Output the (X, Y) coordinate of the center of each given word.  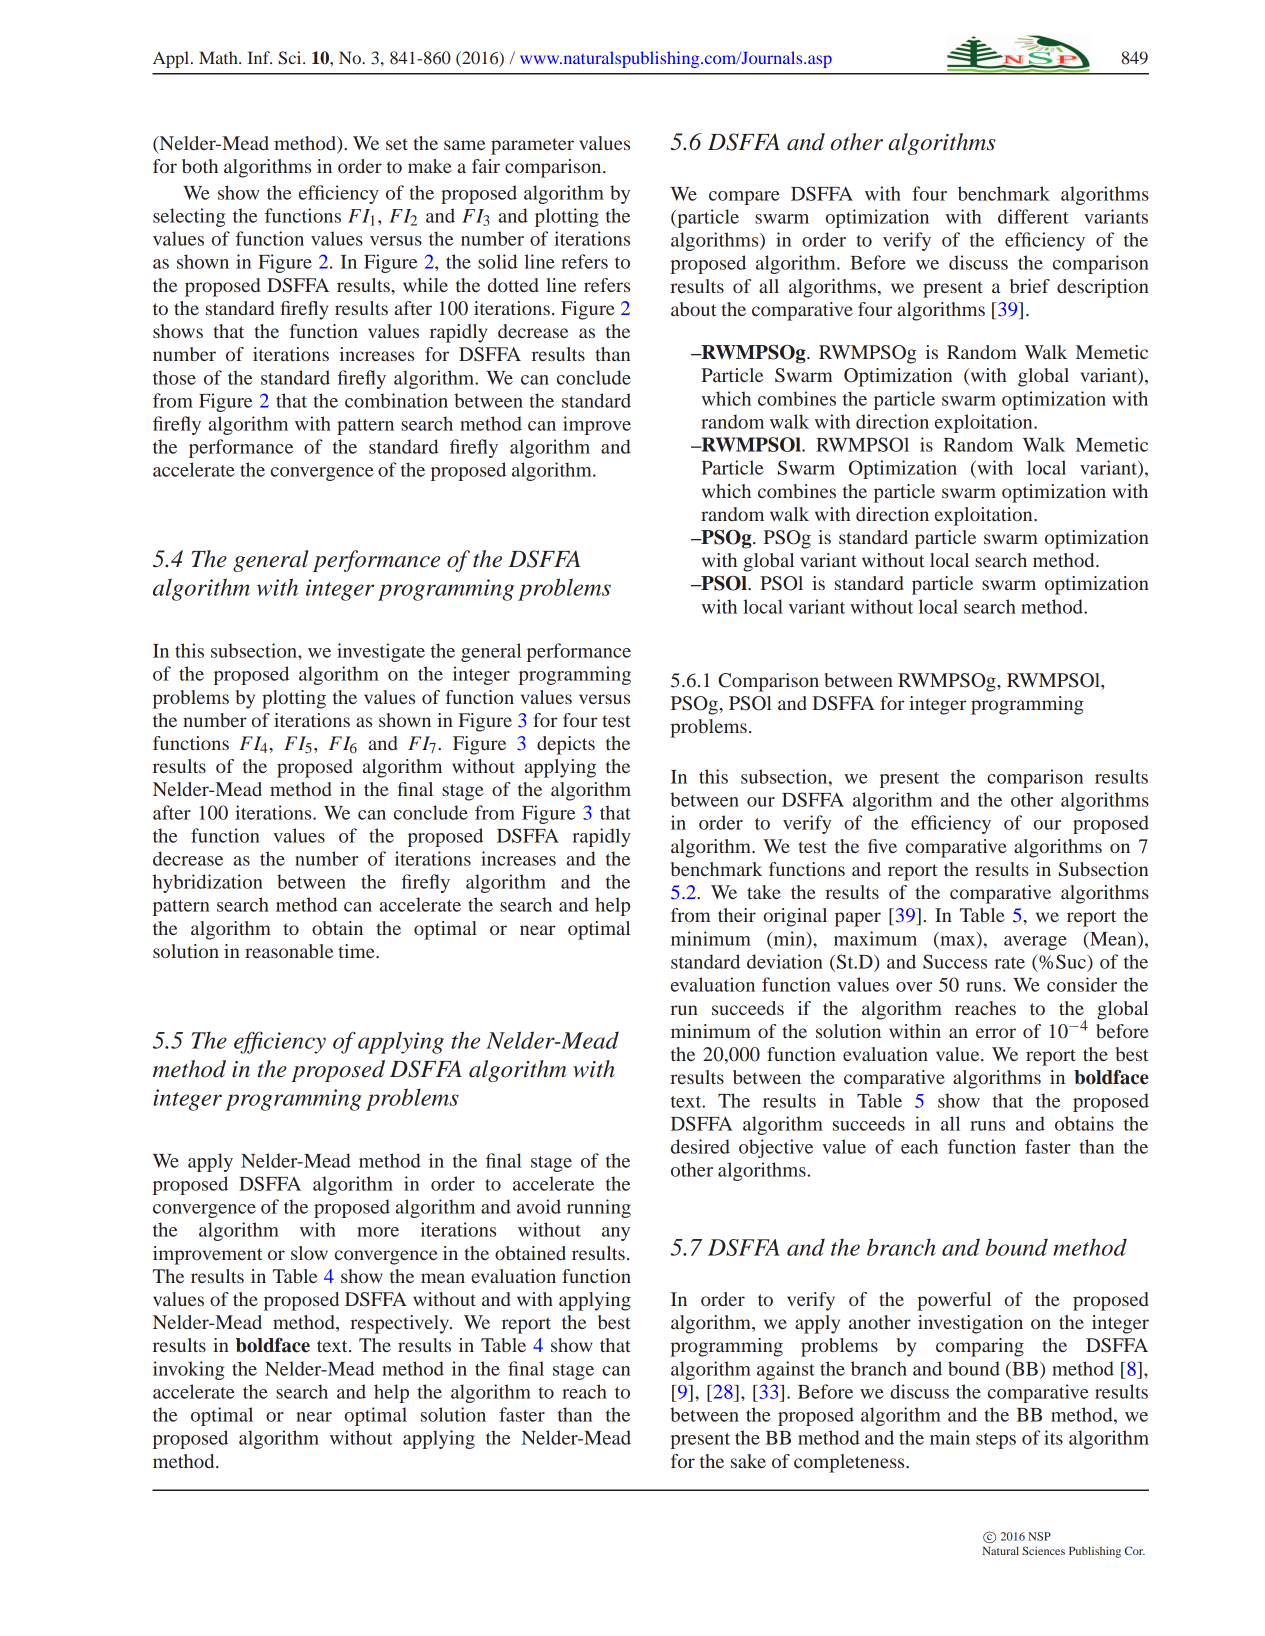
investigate (381, 652)
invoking (188, 1370)
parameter (532, 146)
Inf (260, 57)
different (1033, 216)
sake (748, 1461)
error (996, 1033)
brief (1030, 286)
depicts (566, 745)
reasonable (289, 951)
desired (700, 1146)
